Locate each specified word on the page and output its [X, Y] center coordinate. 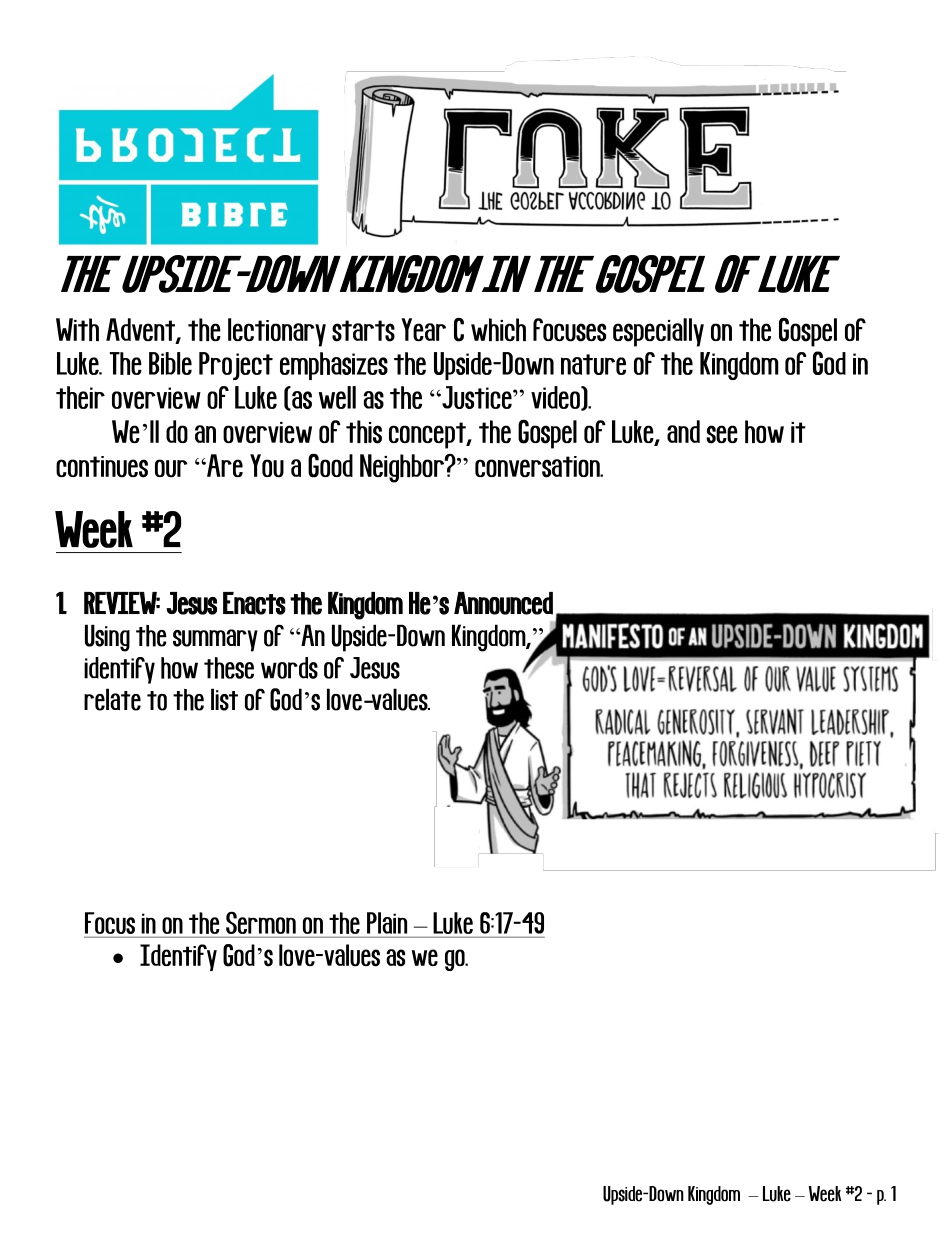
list [224, 699]
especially [658, 332]
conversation [538, 467]
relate [112, 699]
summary [215, 640]
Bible [170, 363]
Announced [503, 603]
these [229, 668]
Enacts [254, 603]
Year [423, 329]
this [364, 432]
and [683, 431]
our [171, 468]
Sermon [261, 923]
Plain [387, 923]
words [289, 668]
